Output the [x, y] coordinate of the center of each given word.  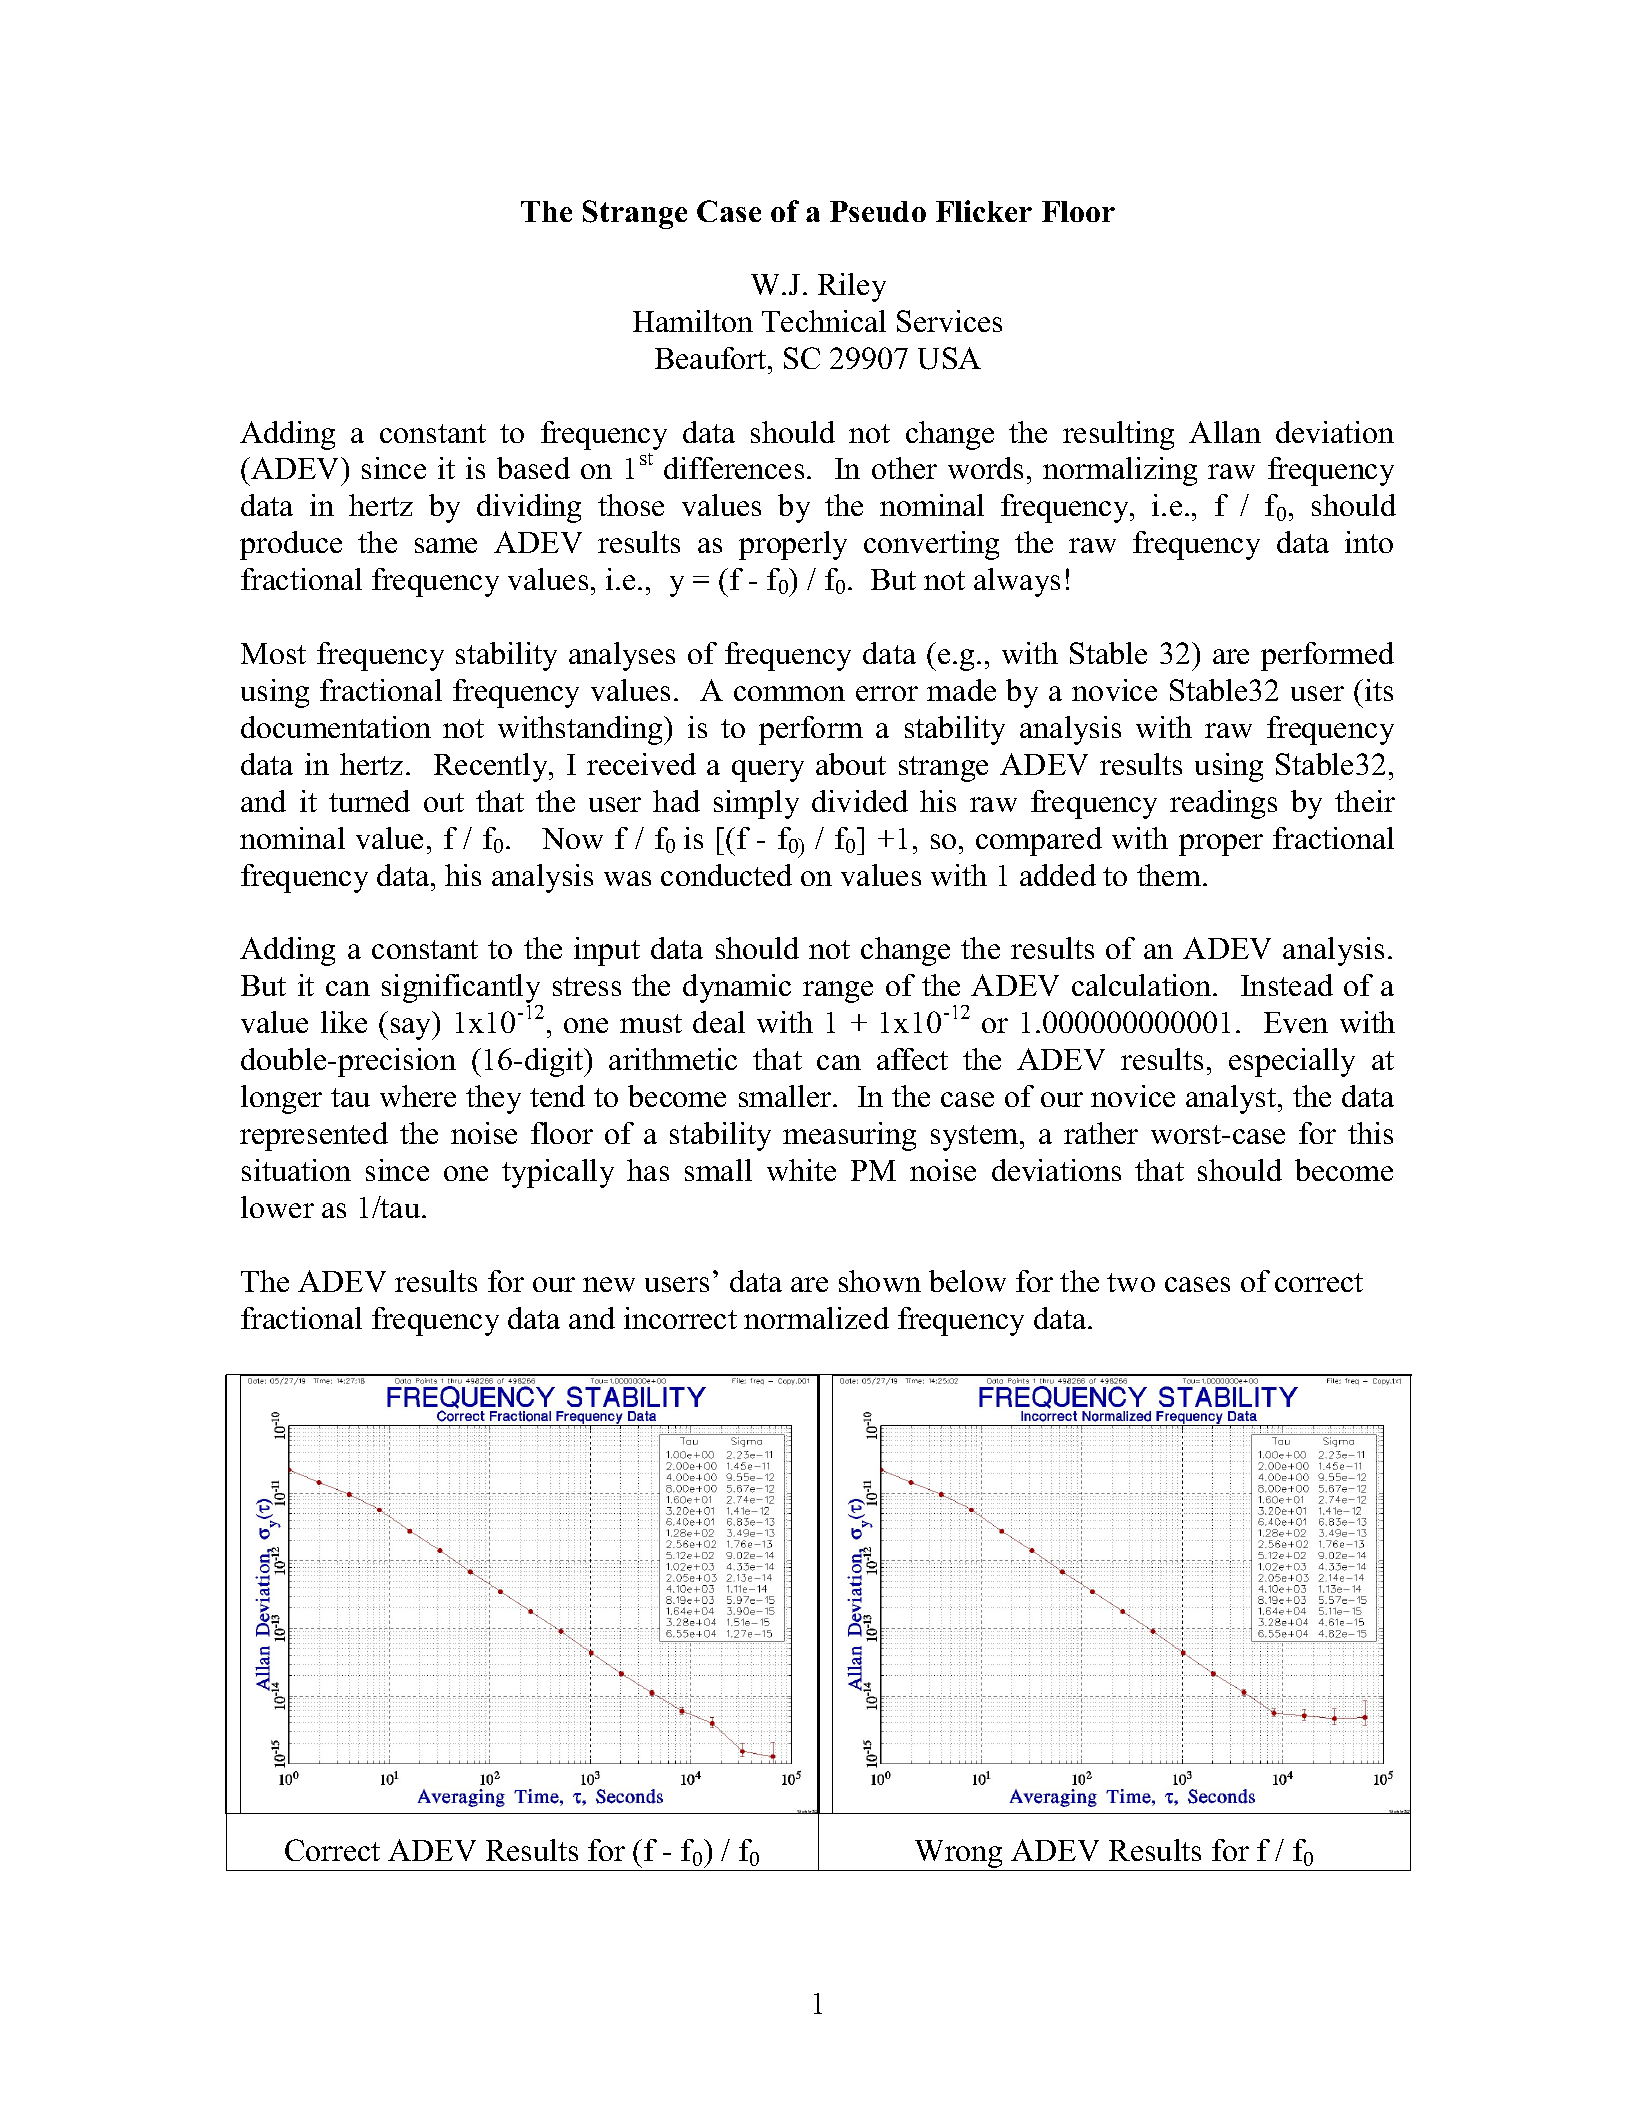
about [851, 764]
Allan [1225, 432]
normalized [816, 1318]
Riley [852, 287]
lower [277, 1207]
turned [369, 801]
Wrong [959, 1855]
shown [880, 1281]
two [1131, 1282]
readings [1223, 804]
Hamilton [693, 321]
